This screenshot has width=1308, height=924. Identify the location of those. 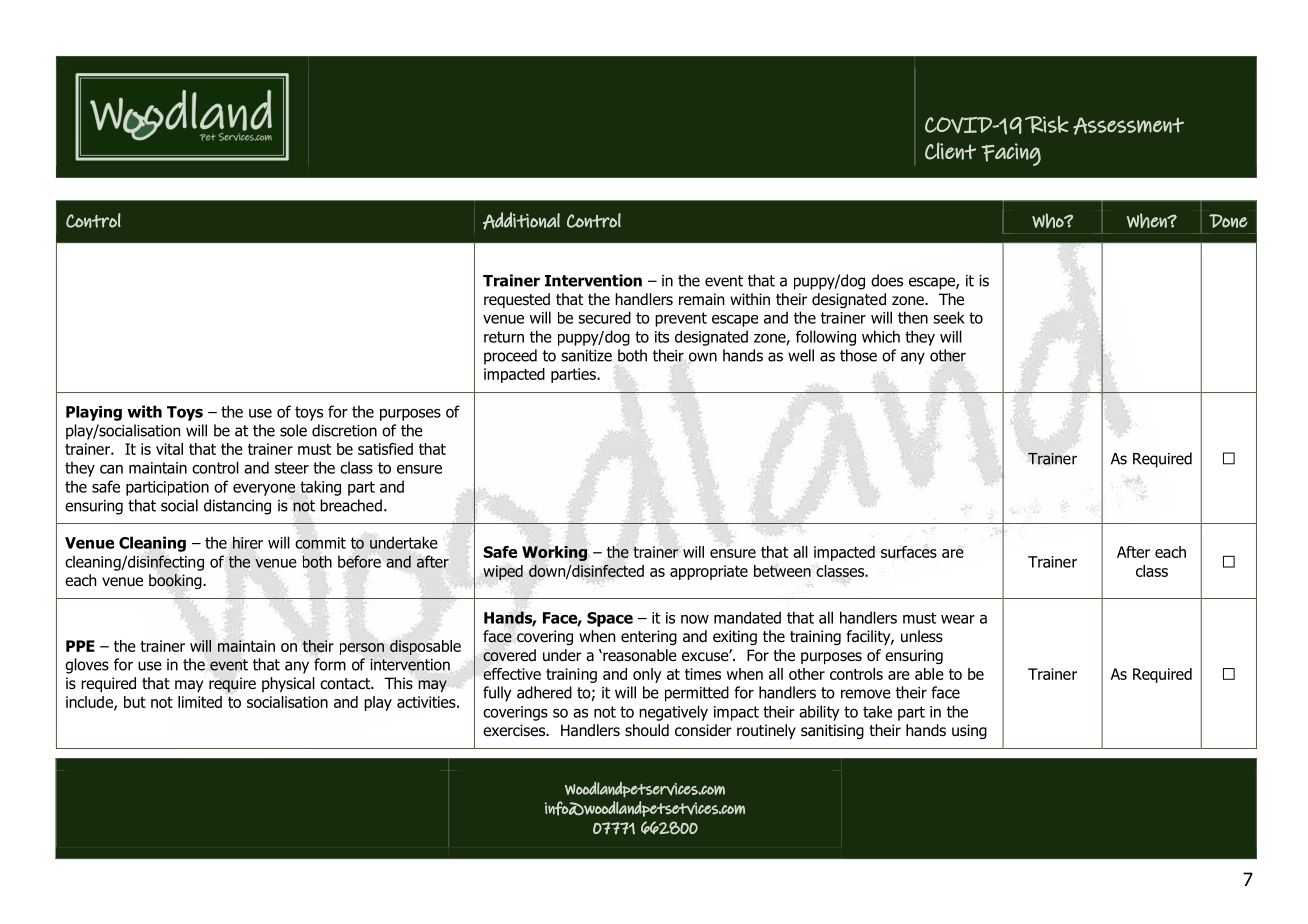
(858, 355).
